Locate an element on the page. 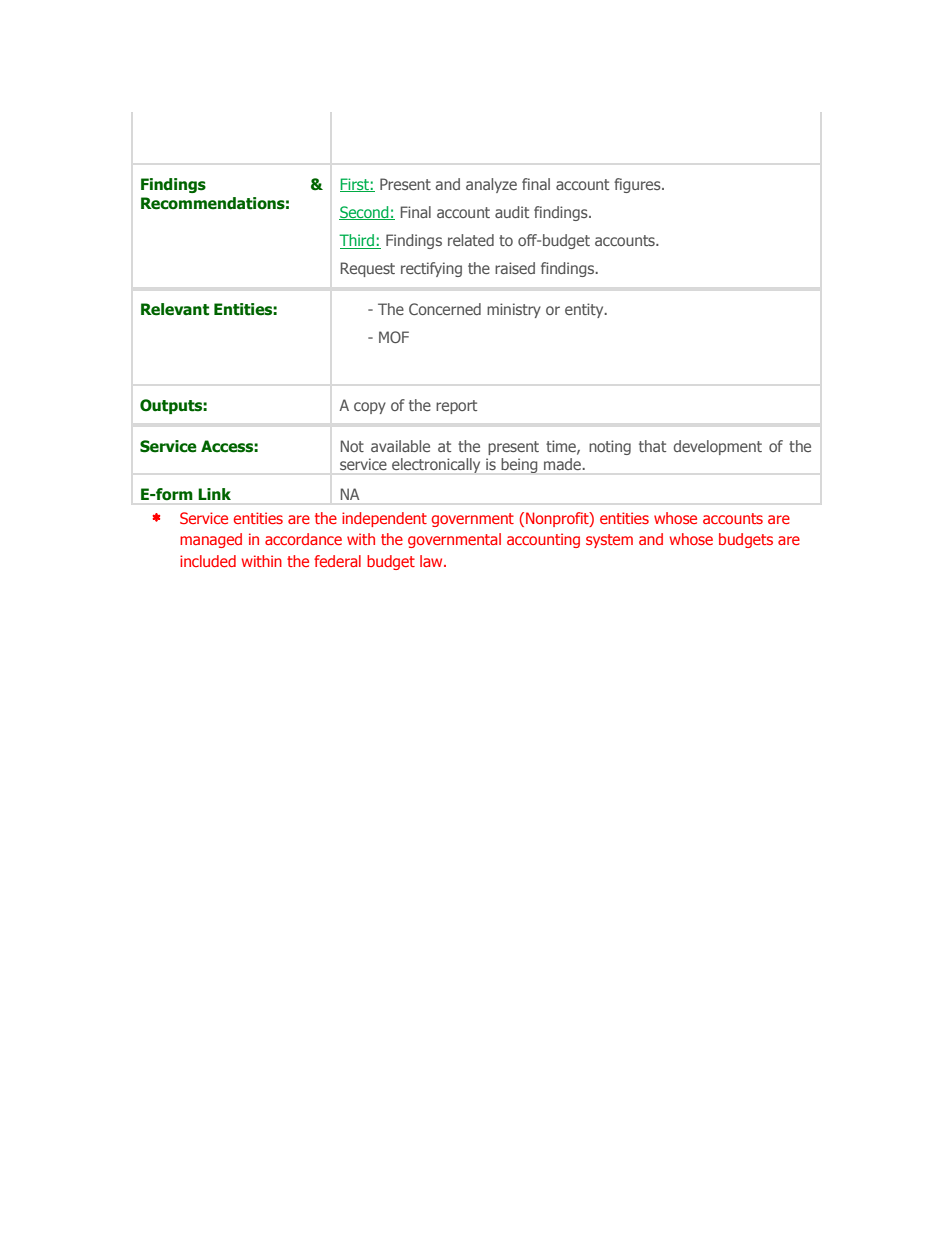  analyze is located at coordinates (491, 185).
